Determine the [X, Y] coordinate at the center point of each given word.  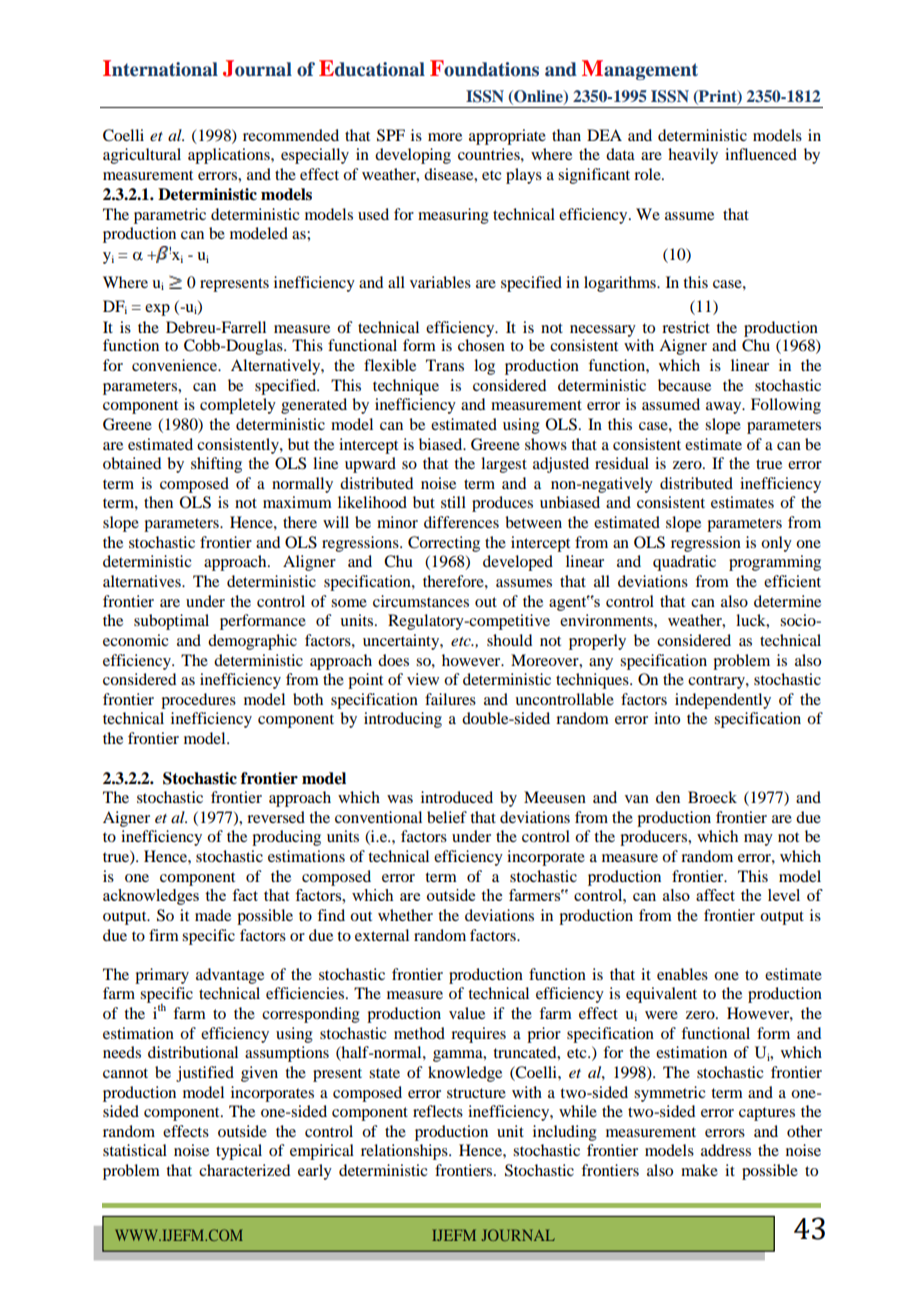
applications [230, 156]
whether [405, 915]
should [509, 640]
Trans [445, 365]
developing [413, 156]
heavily [693, 156]
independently [723, 701]
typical [239, 1152]
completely [238, 406]
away [725, 408]
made [213, 915]
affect [715, 895]
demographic [252, 642]
